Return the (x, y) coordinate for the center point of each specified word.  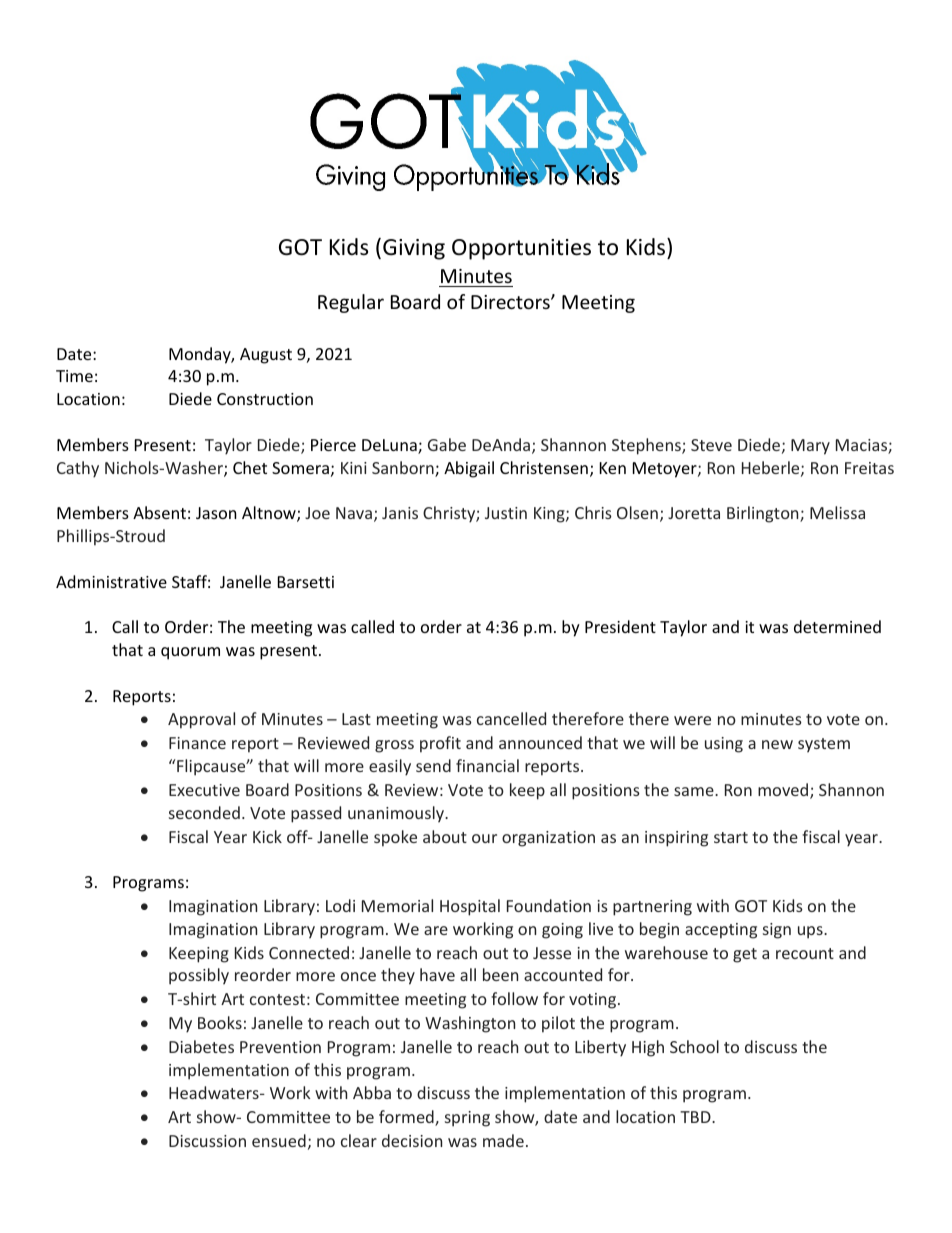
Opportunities (521, 249)
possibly (199, 976)
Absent (159, 512)
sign (777, 931)
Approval (201, 720)
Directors (511, 302)
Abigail (469, 469)
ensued (279, 1140)
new (777, 744)
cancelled (511, 718)
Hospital (470, 907)
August (266, 356)
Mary (810, 447)
